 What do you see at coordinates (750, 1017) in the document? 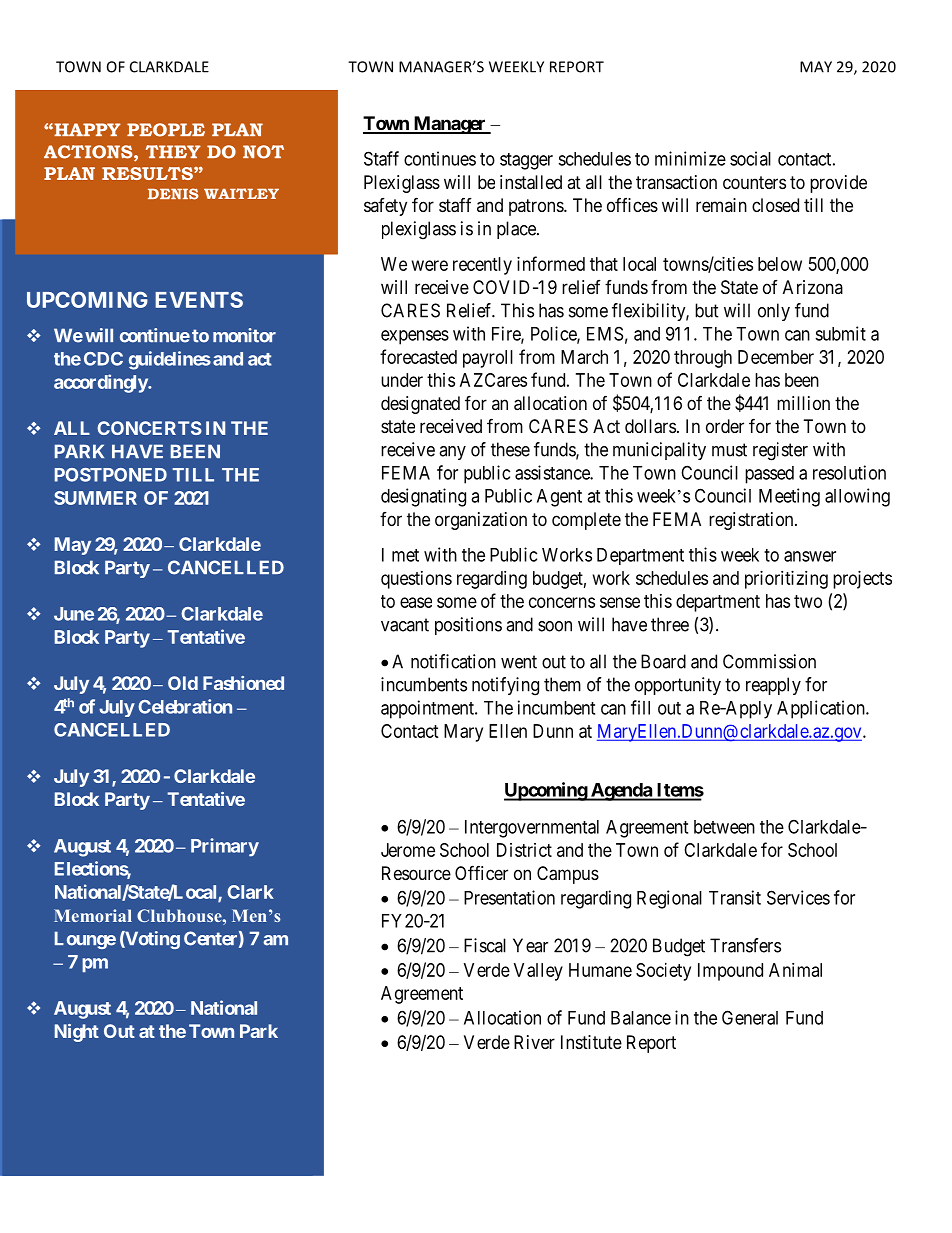
I see `General` at bounding box center [750, 1017].
